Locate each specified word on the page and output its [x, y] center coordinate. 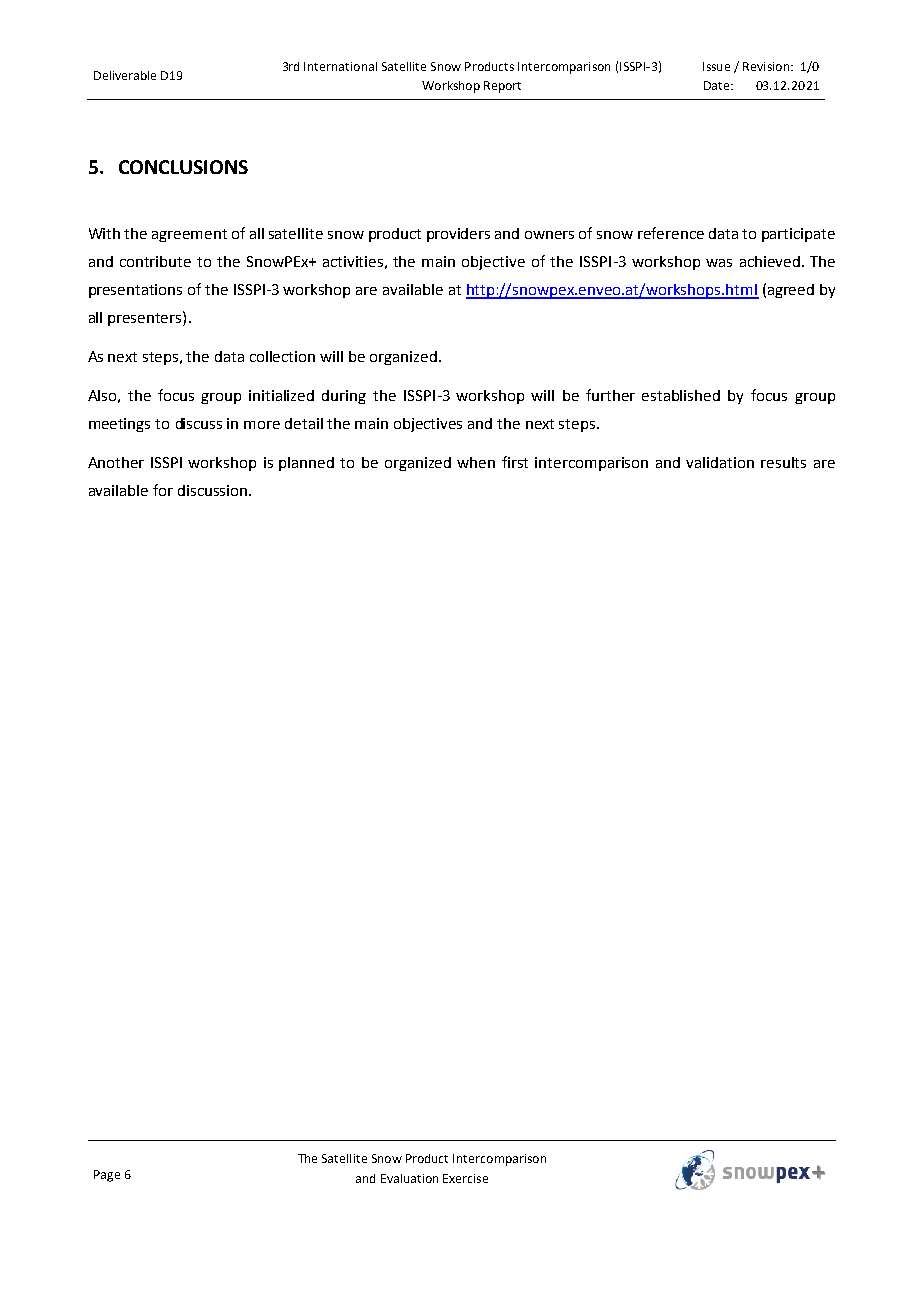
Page [107, 1176]
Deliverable [125, 75]
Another [116, 462]
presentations [135, 291]
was [719, 263]
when [476, 462]
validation [720, 462]
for [163, 490]
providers [458, 235]
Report [502, 87]
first [515, 462]
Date [718, 85]
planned [306, 464]
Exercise [465, 1178]
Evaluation [409, 1178]
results [783, 462]
